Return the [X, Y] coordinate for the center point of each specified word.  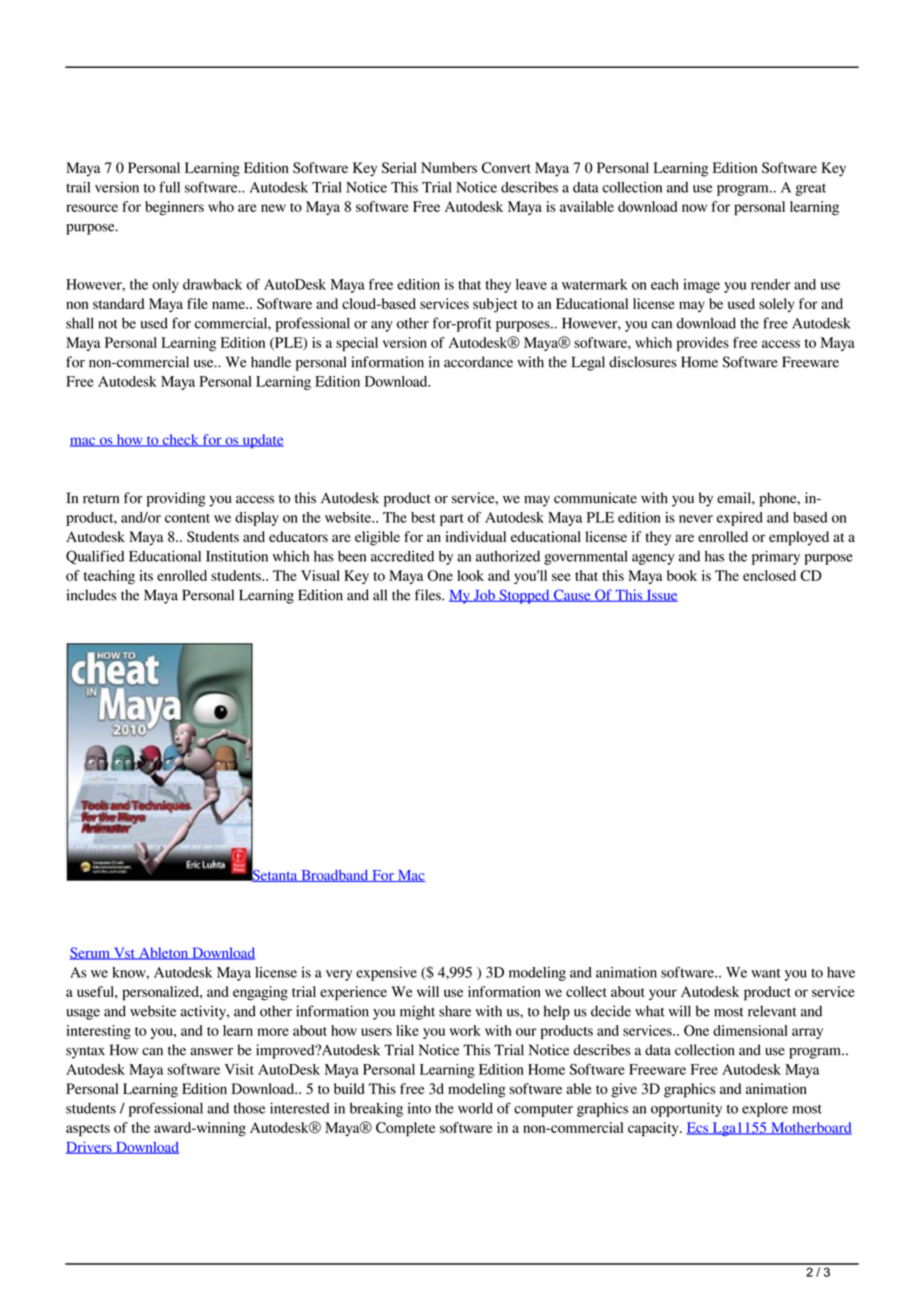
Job [484, 595]
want [766, 973]
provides [703, 344]
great [810, 190]
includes [92, 595]
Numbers [449, 167]
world [475, 1108]
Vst [124, 953]
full [169, 187]
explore [765, 1110]
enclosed [769, 575]
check [180, 440]
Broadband [335, 876]
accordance [478, 362]
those [249, 1108]
